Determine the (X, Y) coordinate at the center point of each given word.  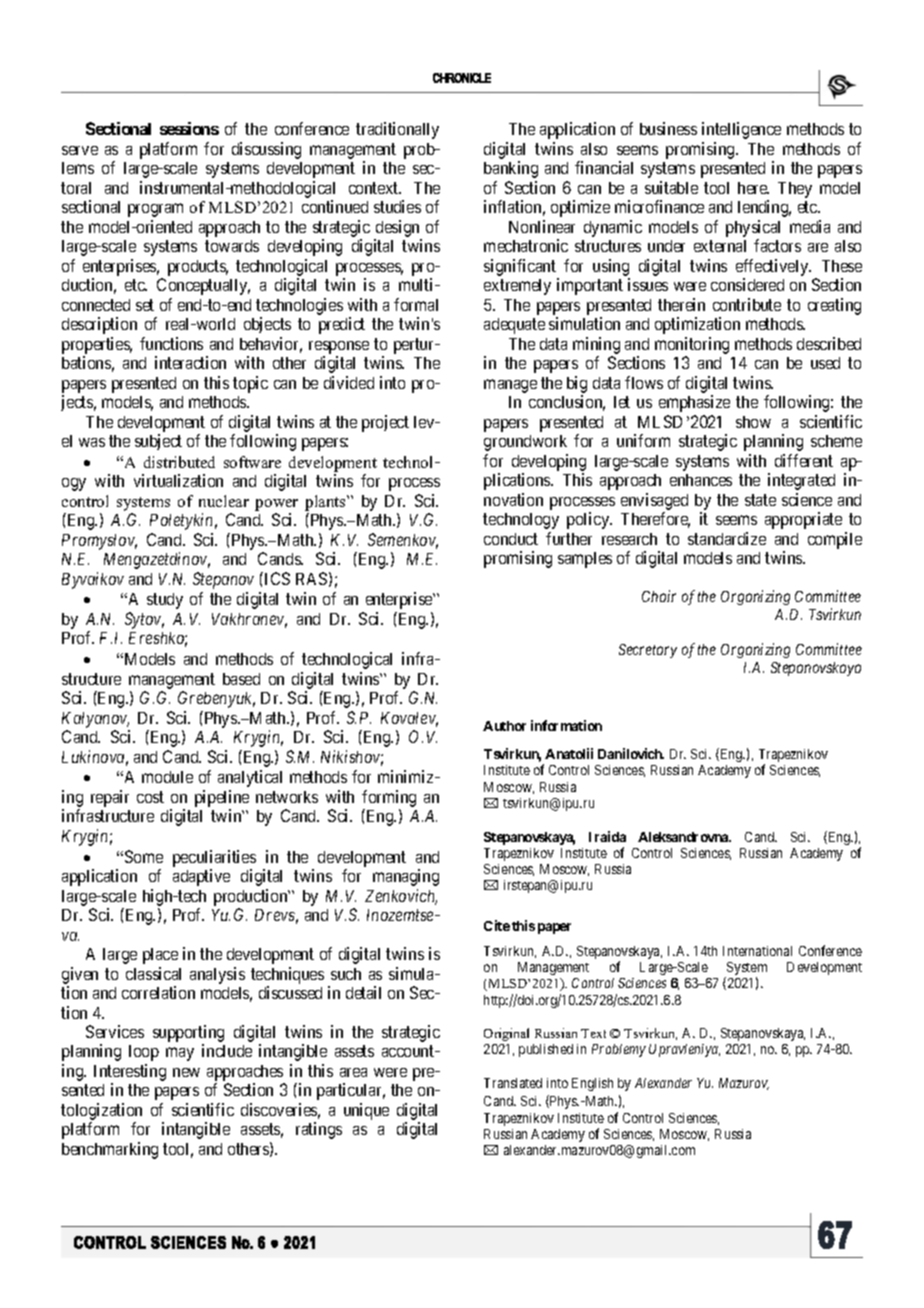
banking (511, 169)
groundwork (525, 443)
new (186, 1072)
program (155, 210)
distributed (179, 462)
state (760, 500)
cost (150, 797)
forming (389, 798)
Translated (513, 1083)
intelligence (741, 130)
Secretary (648, 651)
